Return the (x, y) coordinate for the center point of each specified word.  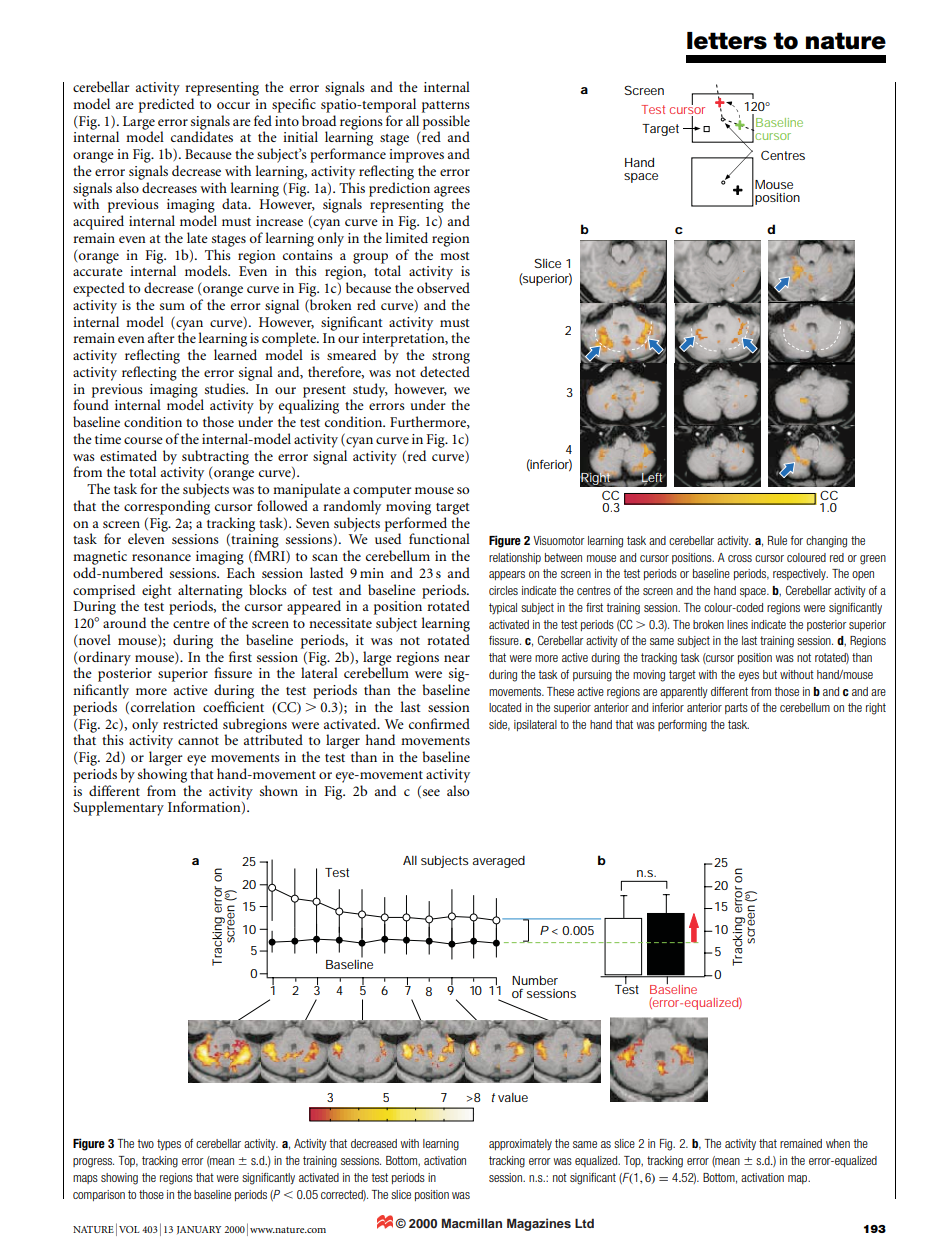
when (838, 1143)
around (124, 622)
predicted (166, 105)
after (161, 337)
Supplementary (118, 808)
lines (737, 624)
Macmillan (472, 1223)
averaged (498, 862)
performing (682, 726)
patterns (446, 107)
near (457, 658)
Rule (777, 540)
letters (727, 41)
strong (451, 358)
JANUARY (199, 1230)
